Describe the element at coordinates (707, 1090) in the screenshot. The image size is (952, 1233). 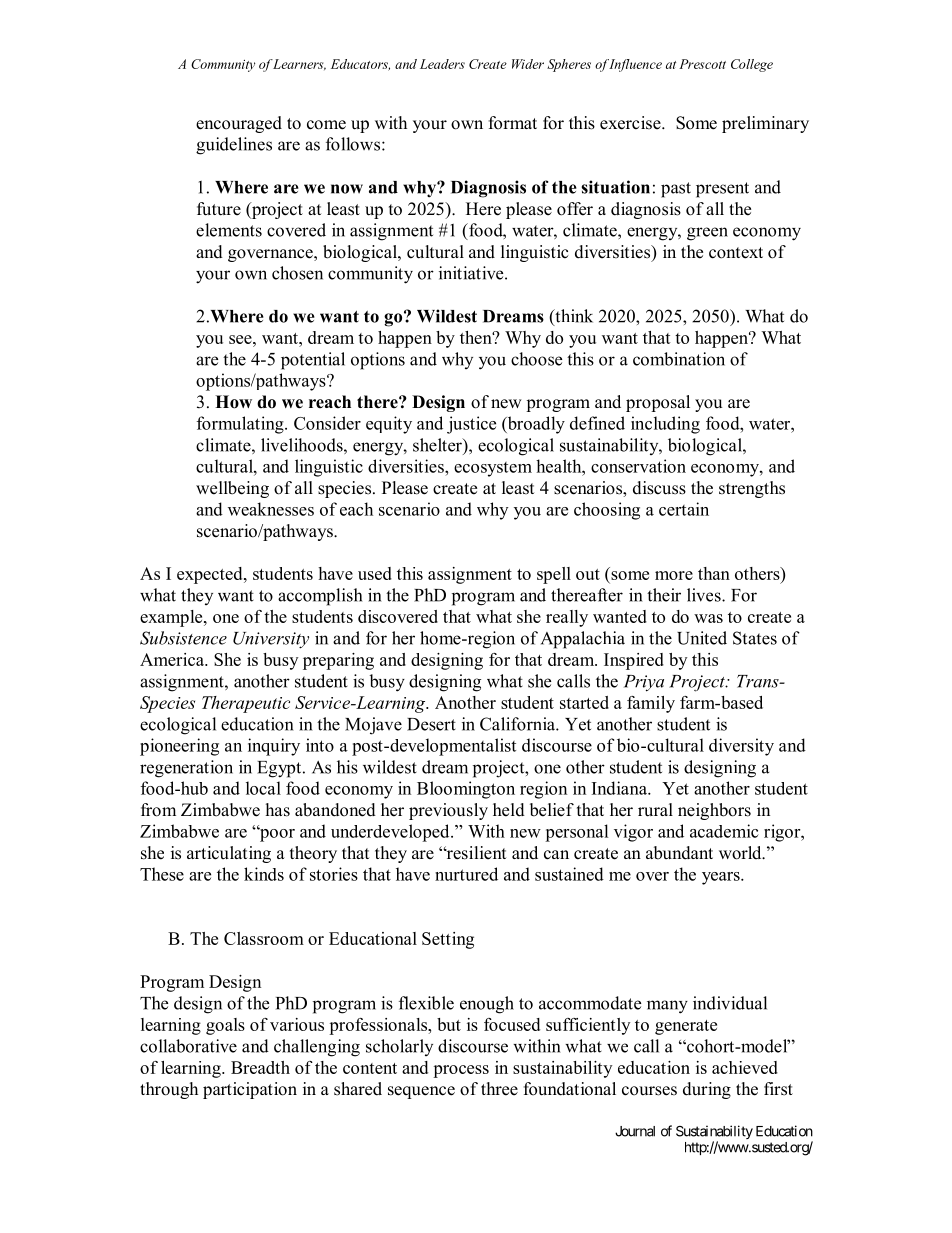
I see `during` at that location.
